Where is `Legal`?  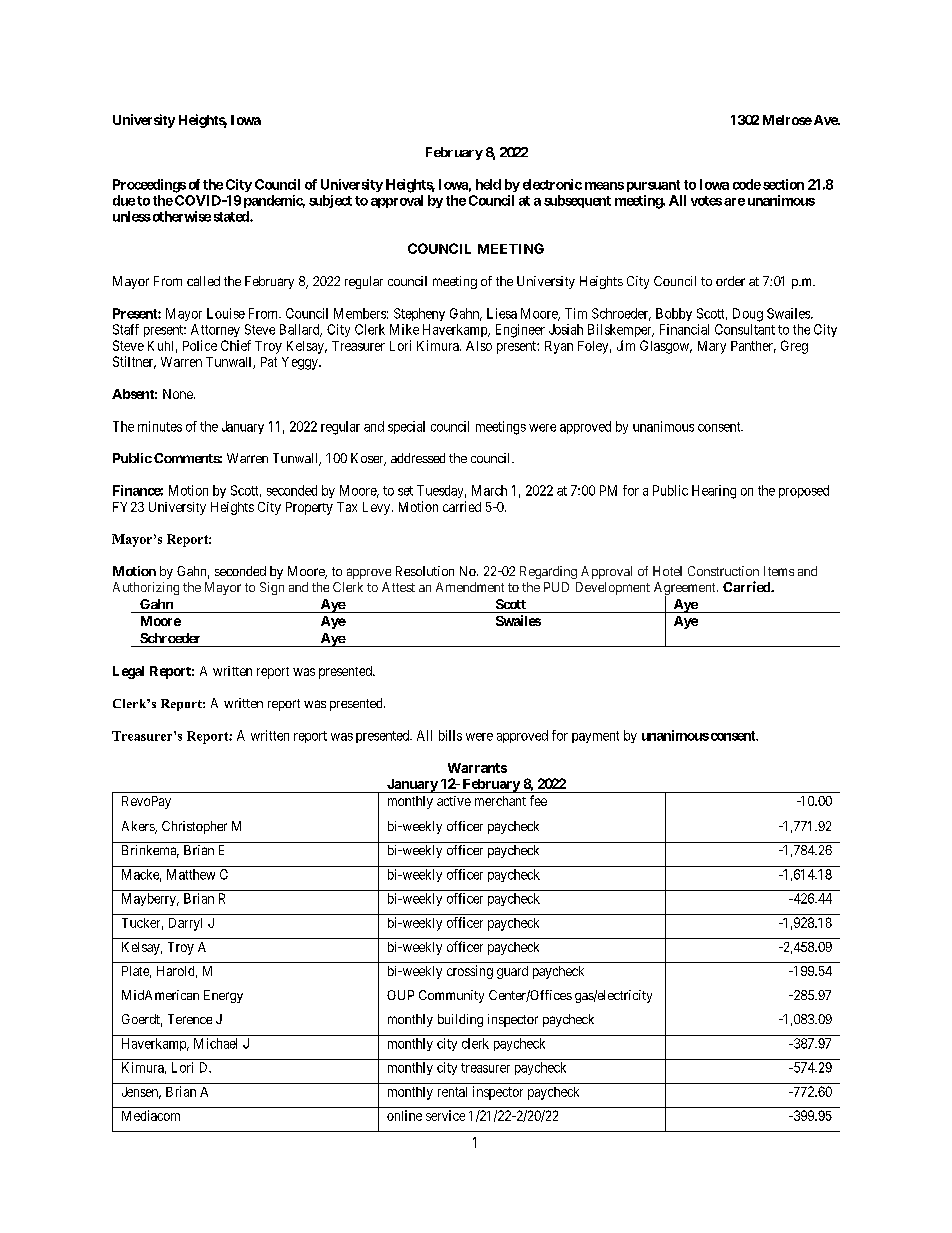
Legal is located at coordinates (128, 672).
